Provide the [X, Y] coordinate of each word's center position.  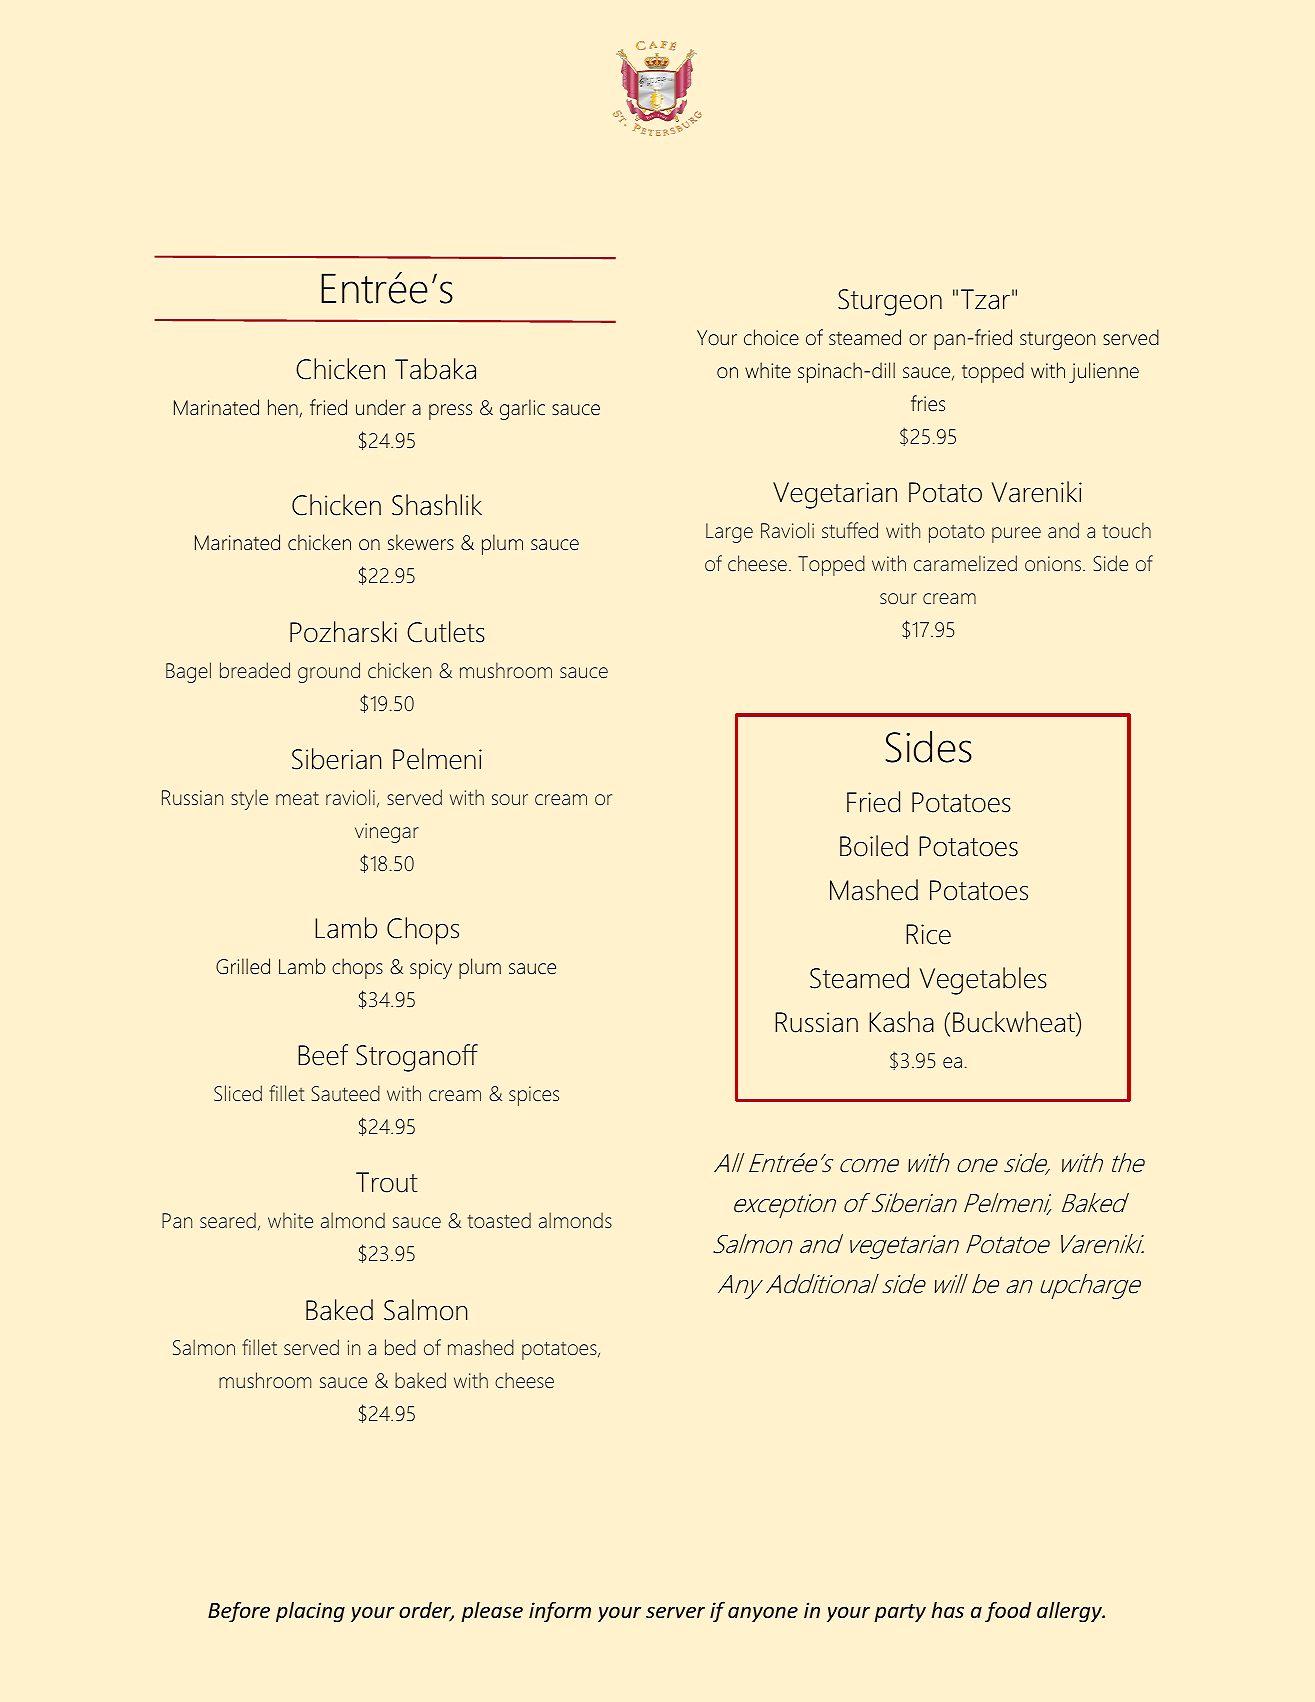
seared [228, 1220]
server [675, 1612]
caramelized [965, 563]
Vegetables [983, 981]
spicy [431, 969]
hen [284, 408]
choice [771, 337]
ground [329, 672]
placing [310, 1612]
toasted [499, 1220]
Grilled [243, 966]
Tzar [985, 299]
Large [729, 533]
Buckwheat [1015, 1022]
